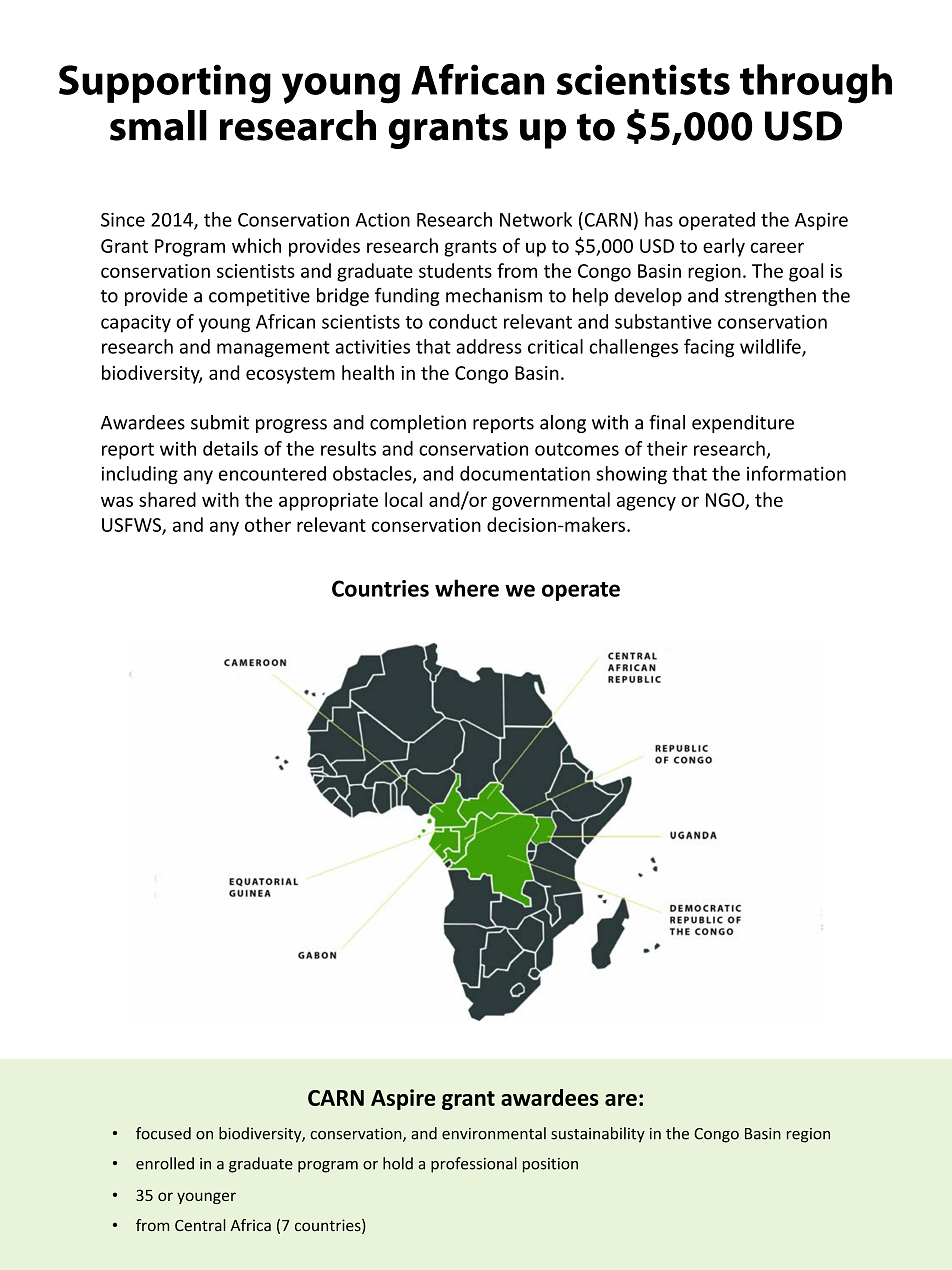 The width and height of the screenshot is (952, 1270). I want to click on documentation, so click(525, 473).
